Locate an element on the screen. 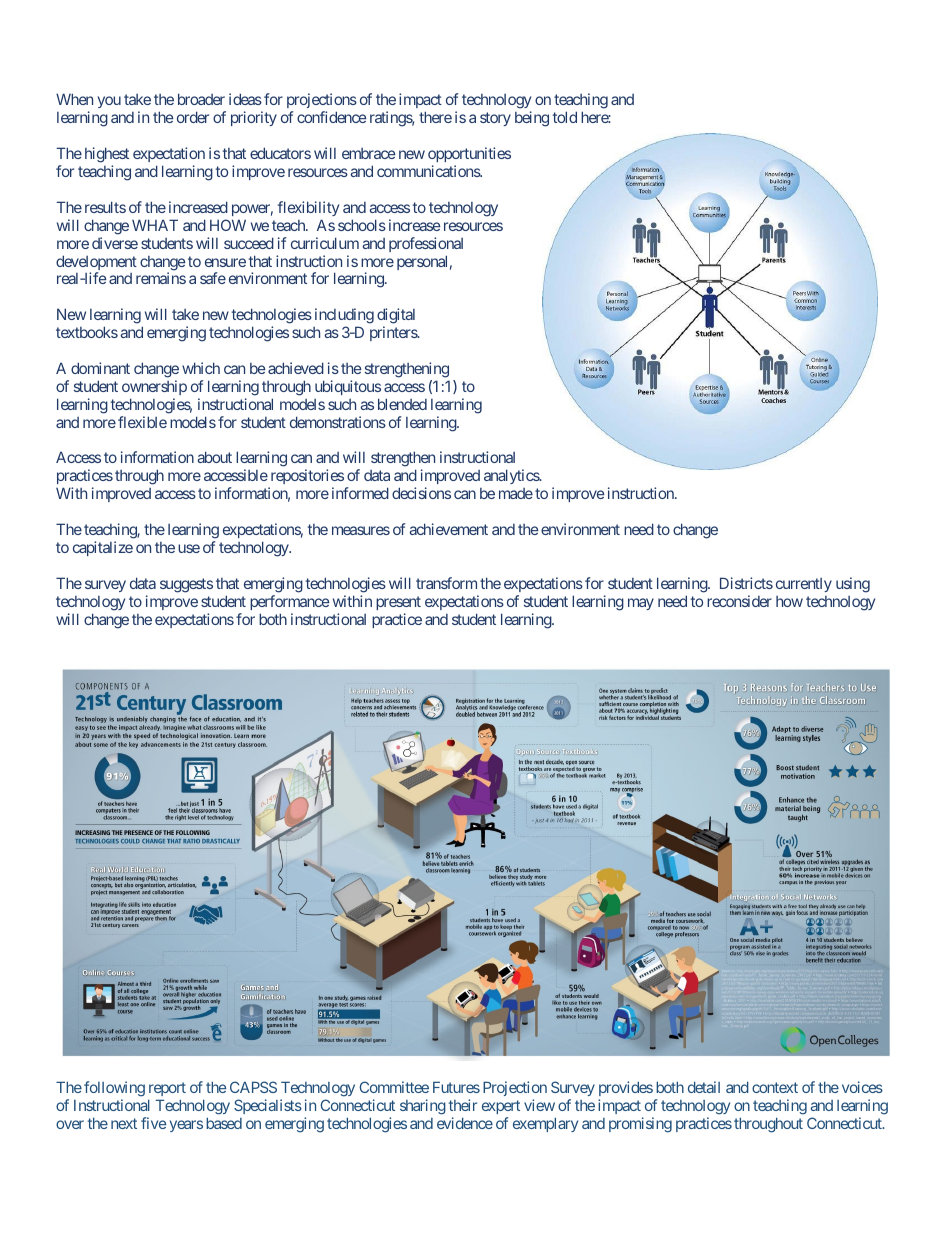  suggests is located at coordinates (186, 585).
